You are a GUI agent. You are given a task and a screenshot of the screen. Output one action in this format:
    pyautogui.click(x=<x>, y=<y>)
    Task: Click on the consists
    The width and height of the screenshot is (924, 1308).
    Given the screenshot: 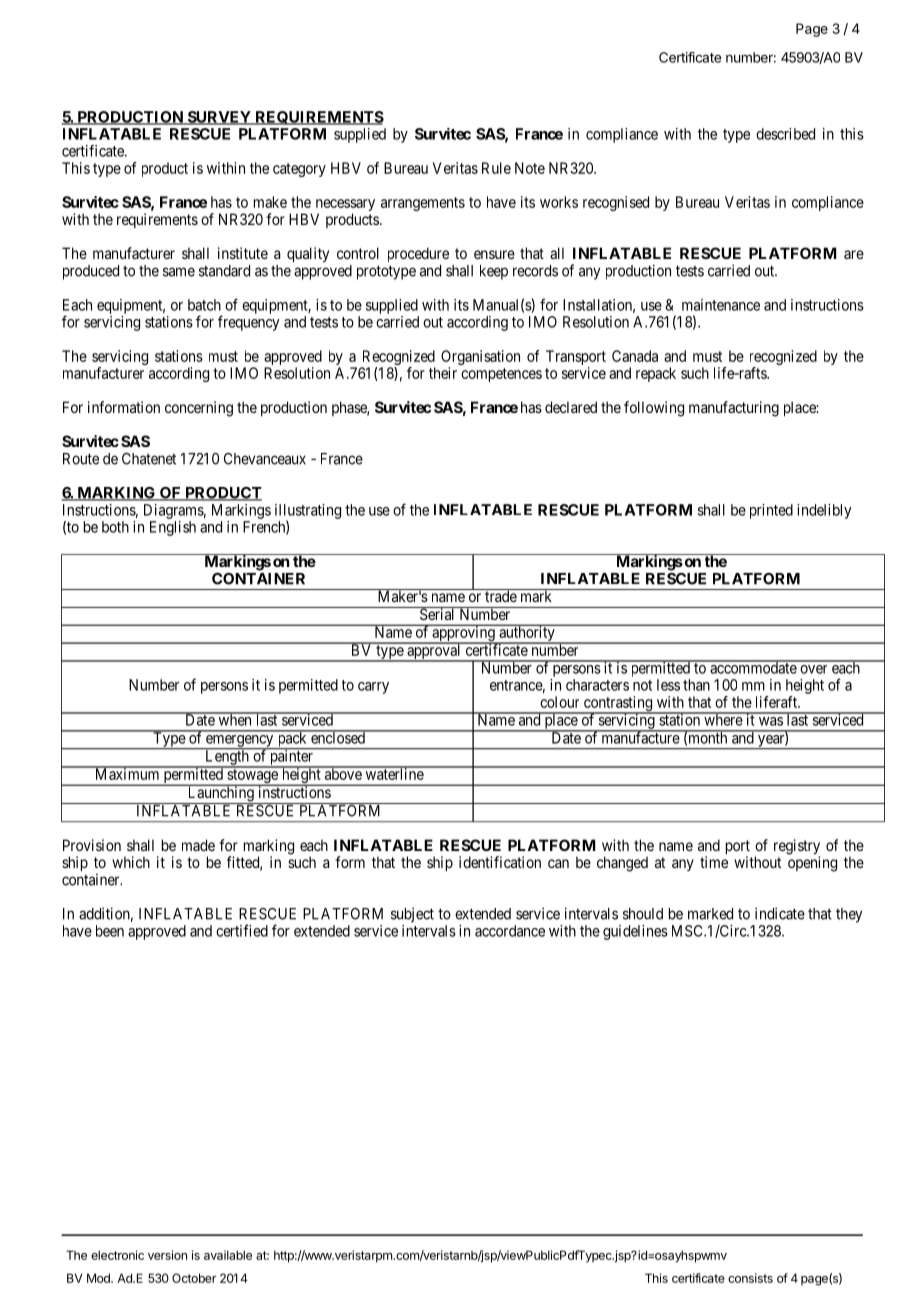 What is the action you would take?
    pyautogui.click(x=750, y=1278)
